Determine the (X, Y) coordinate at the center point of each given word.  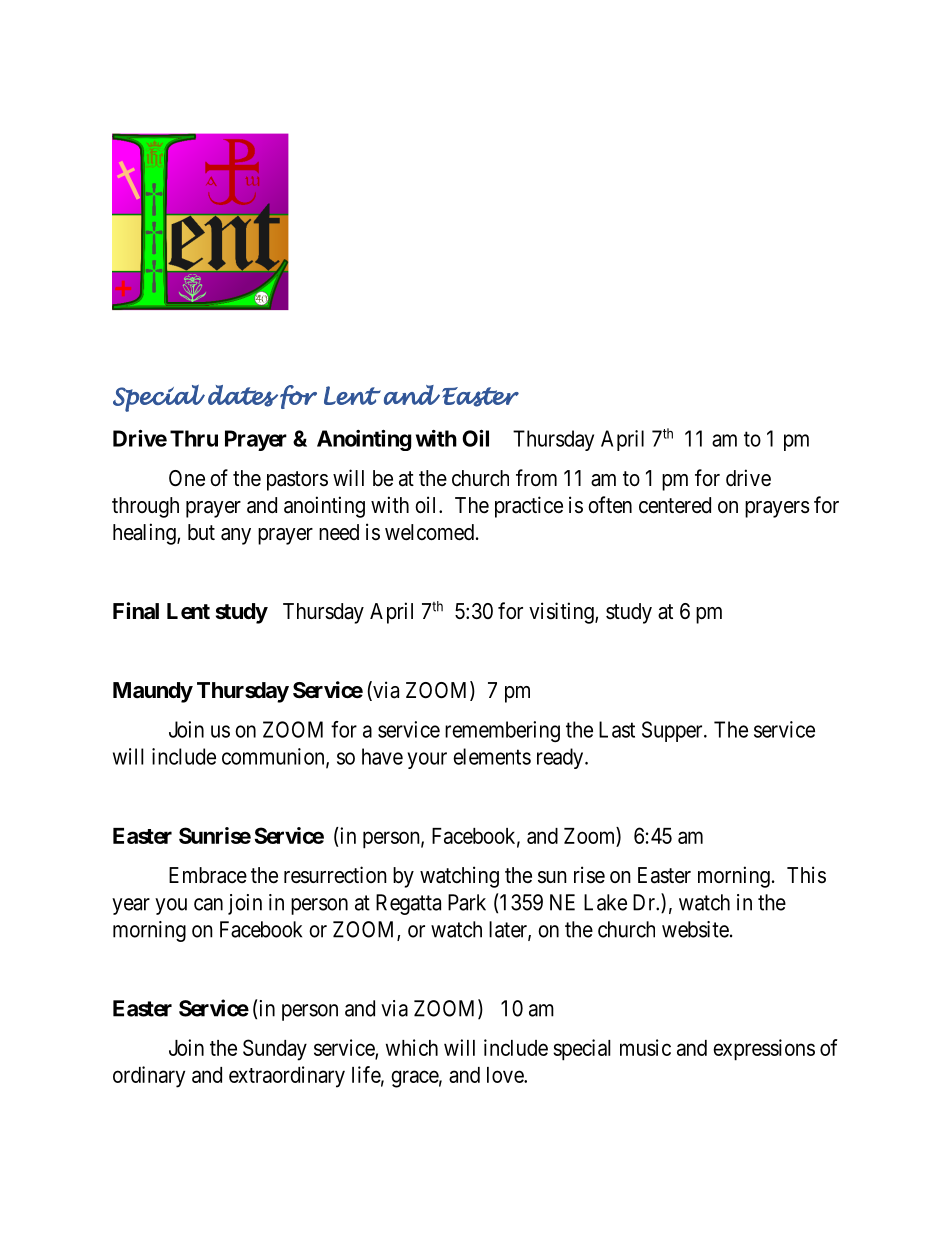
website (695, 929)
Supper (673, 731)
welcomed (429, 532)
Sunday (275, 1050)
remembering (502, 731)
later (509, 930)
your (427, 760)
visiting (562, 613)
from (536, 477)
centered (675, 505)
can (208, 904)
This (806, 875)
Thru (194, 438)
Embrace (208, 875)
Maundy (153, 692)
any (236, 536)
